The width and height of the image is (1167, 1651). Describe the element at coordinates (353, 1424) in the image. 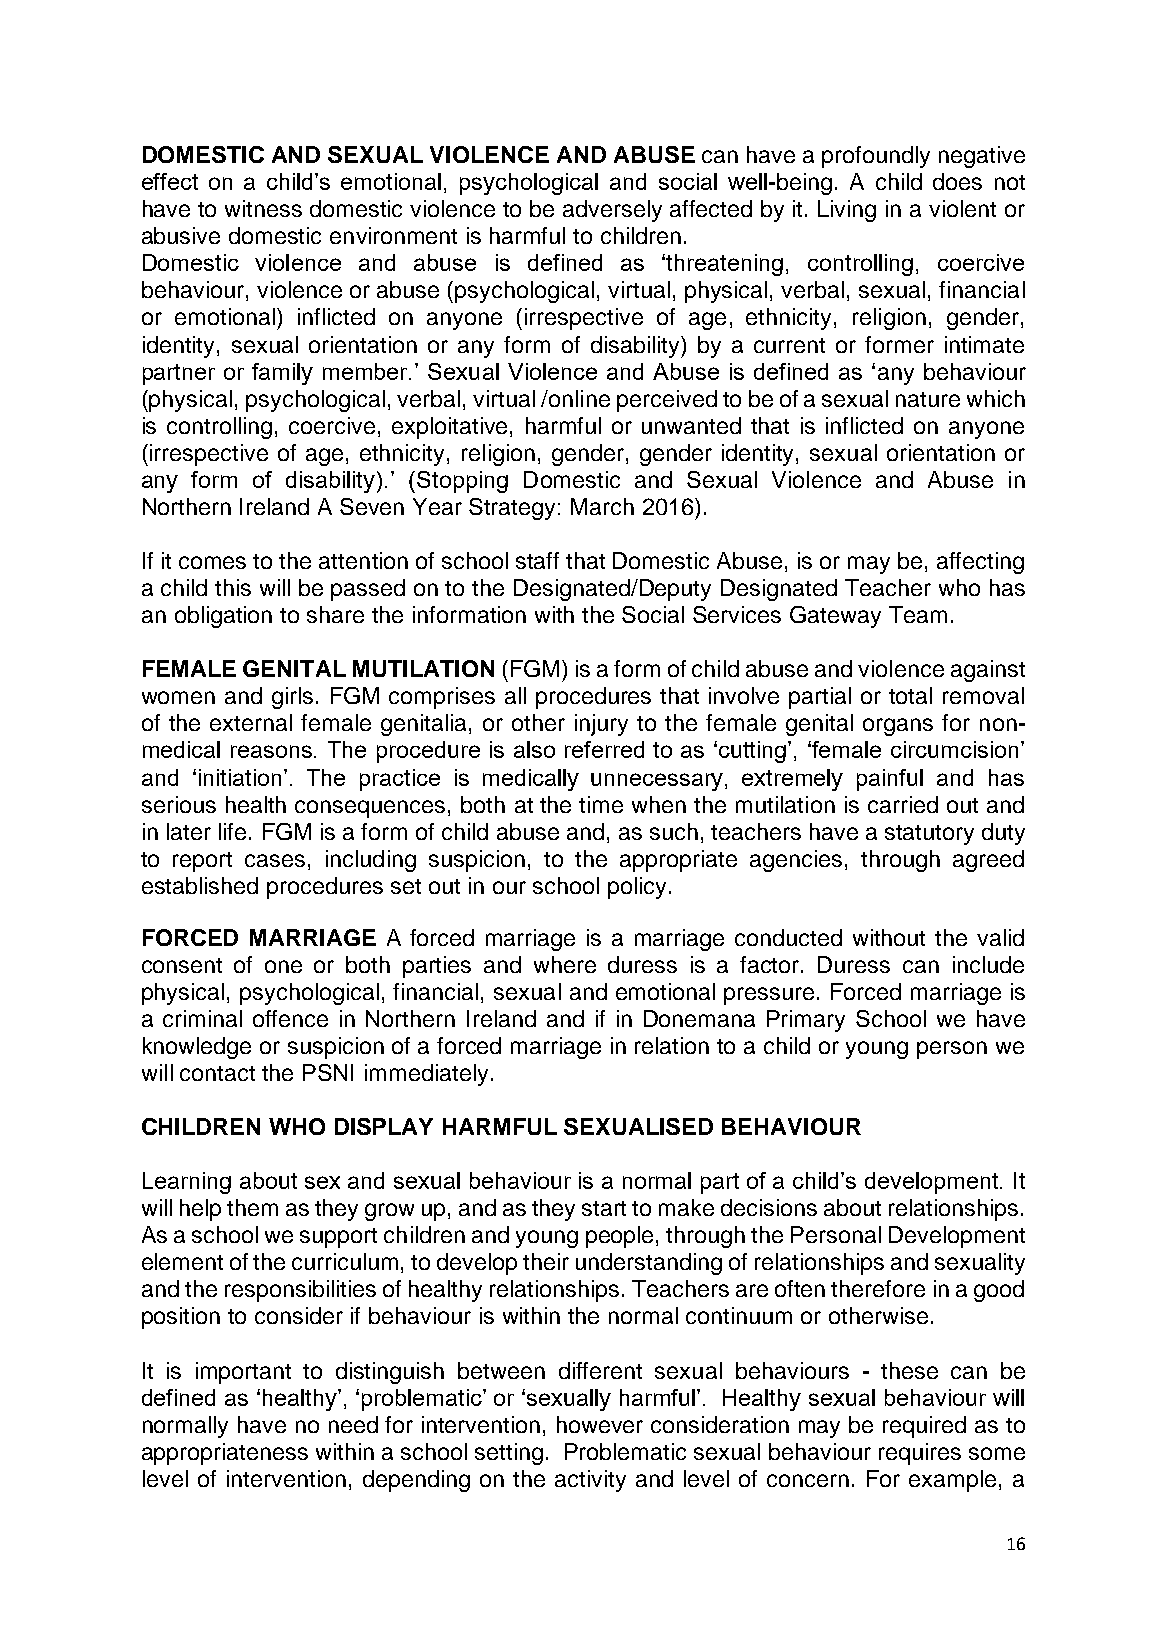

I see `need` at that location.
